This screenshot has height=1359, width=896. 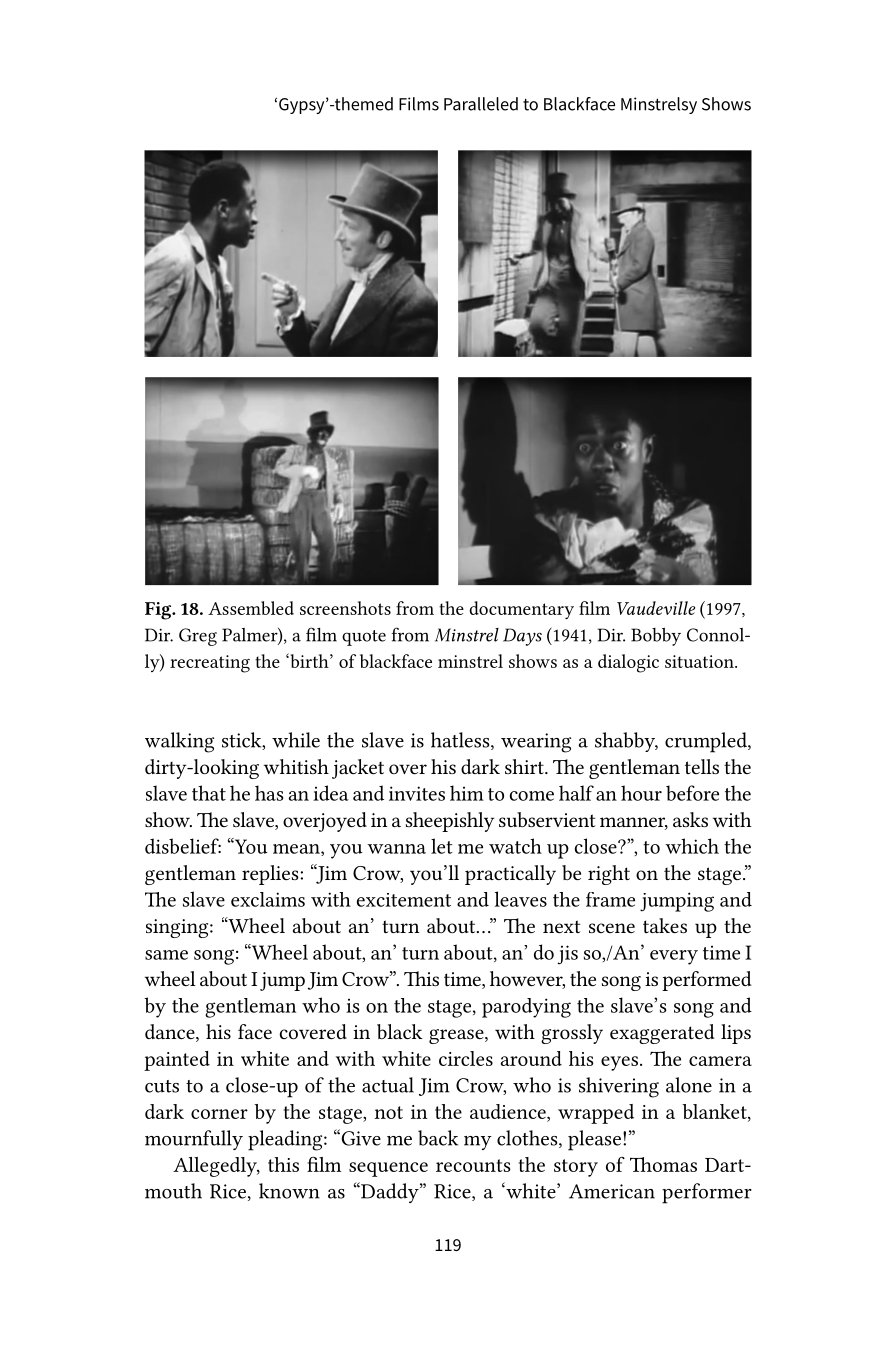 I want to click on Paralleled, so click(x=481, y=104).
